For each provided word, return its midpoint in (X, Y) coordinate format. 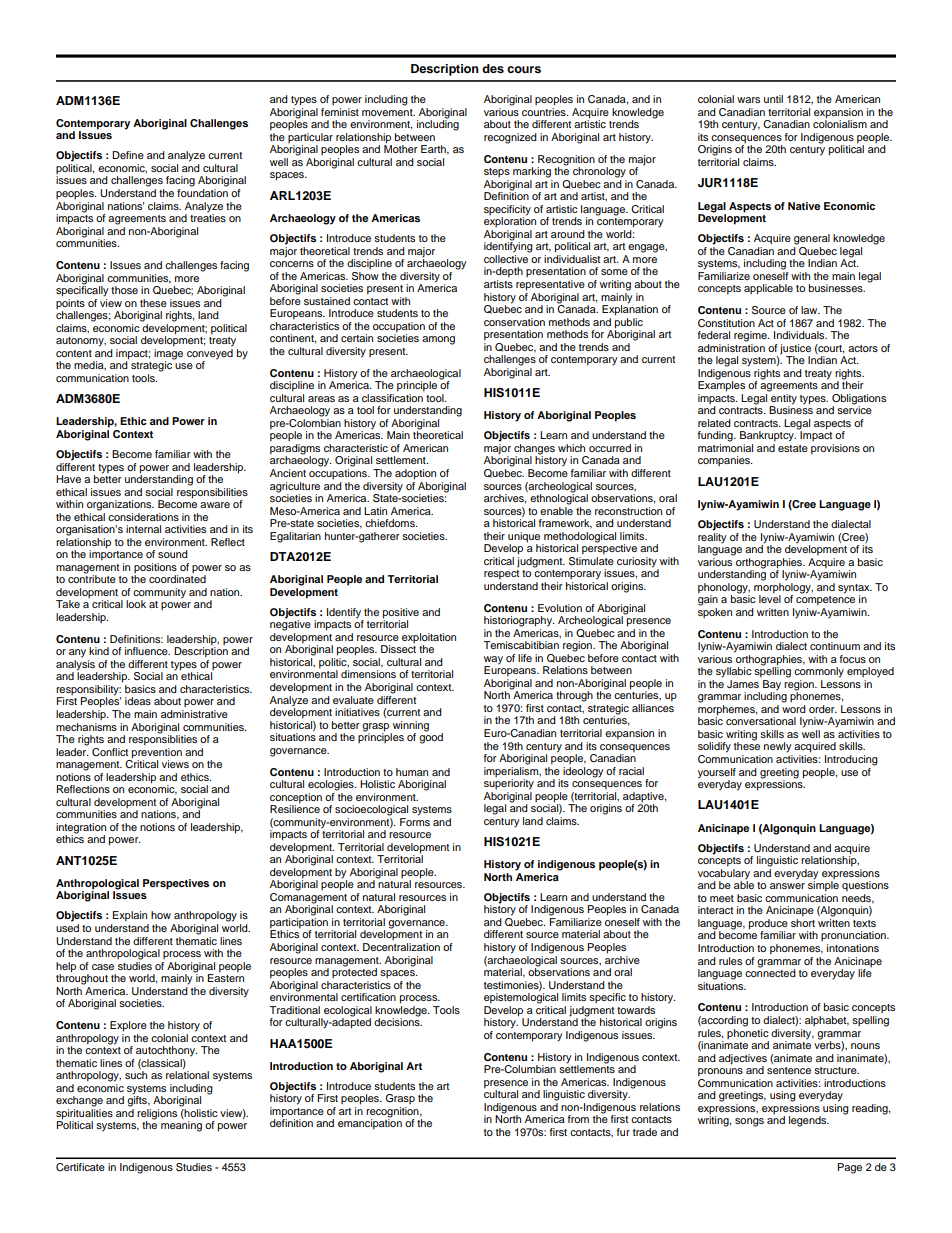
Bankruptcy (768, 436)
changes (534, 450)
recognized (510, 138)
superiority (509, 784)
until (773, 99)
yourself (717, 773)
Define (128, 155)
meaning (181, 1126)
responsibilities (212, 492)
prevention (157, 753)
